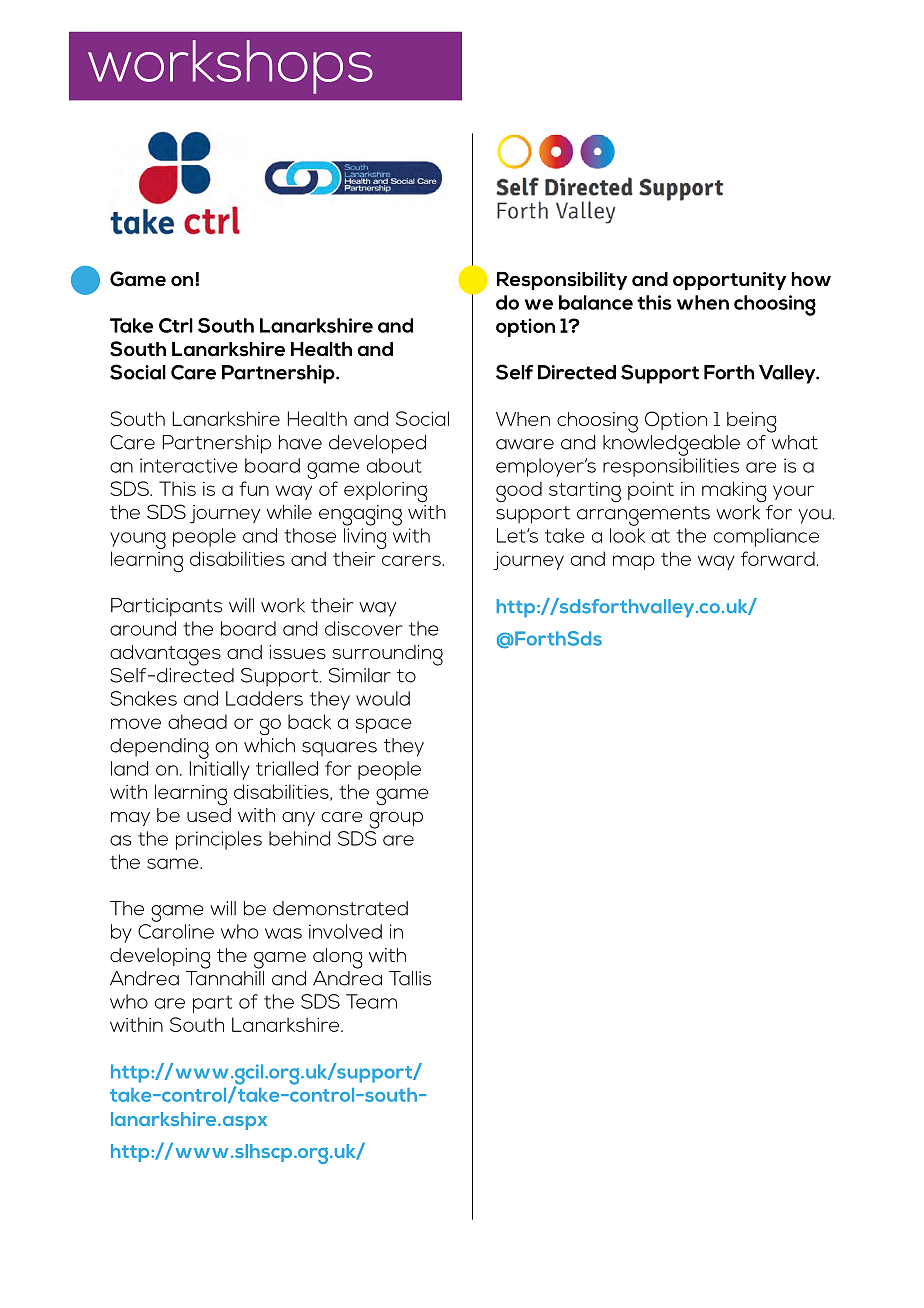 This page has height=1308, width=924. What do you see at coordinates (562, 281) in the page?
I see `Responsibility` at bounding box center [562, 281].
